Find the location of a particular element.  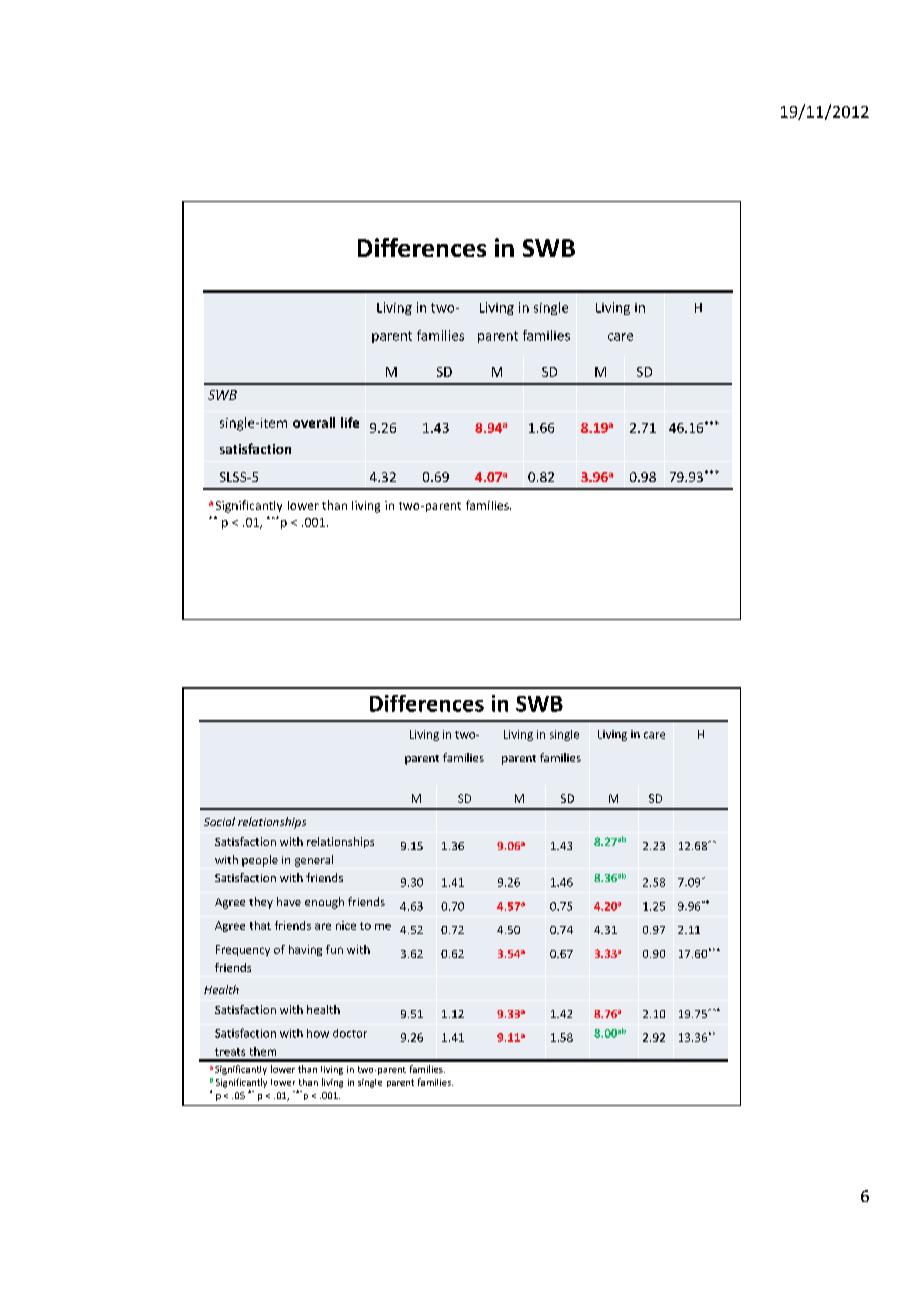

treats is located at coordinates (230, 1052).
